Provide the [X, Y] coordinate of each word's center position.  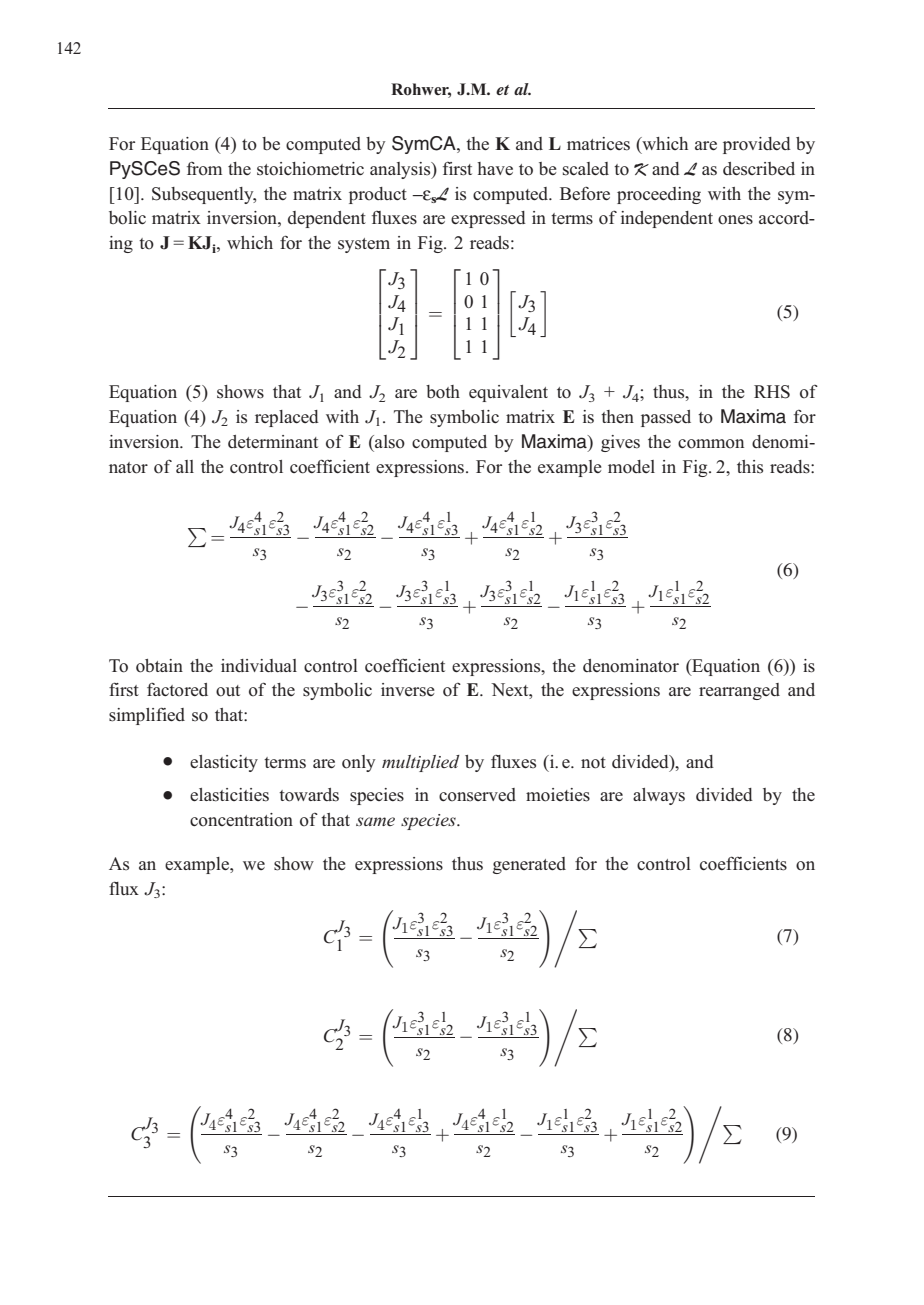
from [204, 169]
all [185, 466]
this [750, 466]
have [495, 168]
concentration [241, 820]
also [389, 442]
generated [529, 865]
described [759, 168]
